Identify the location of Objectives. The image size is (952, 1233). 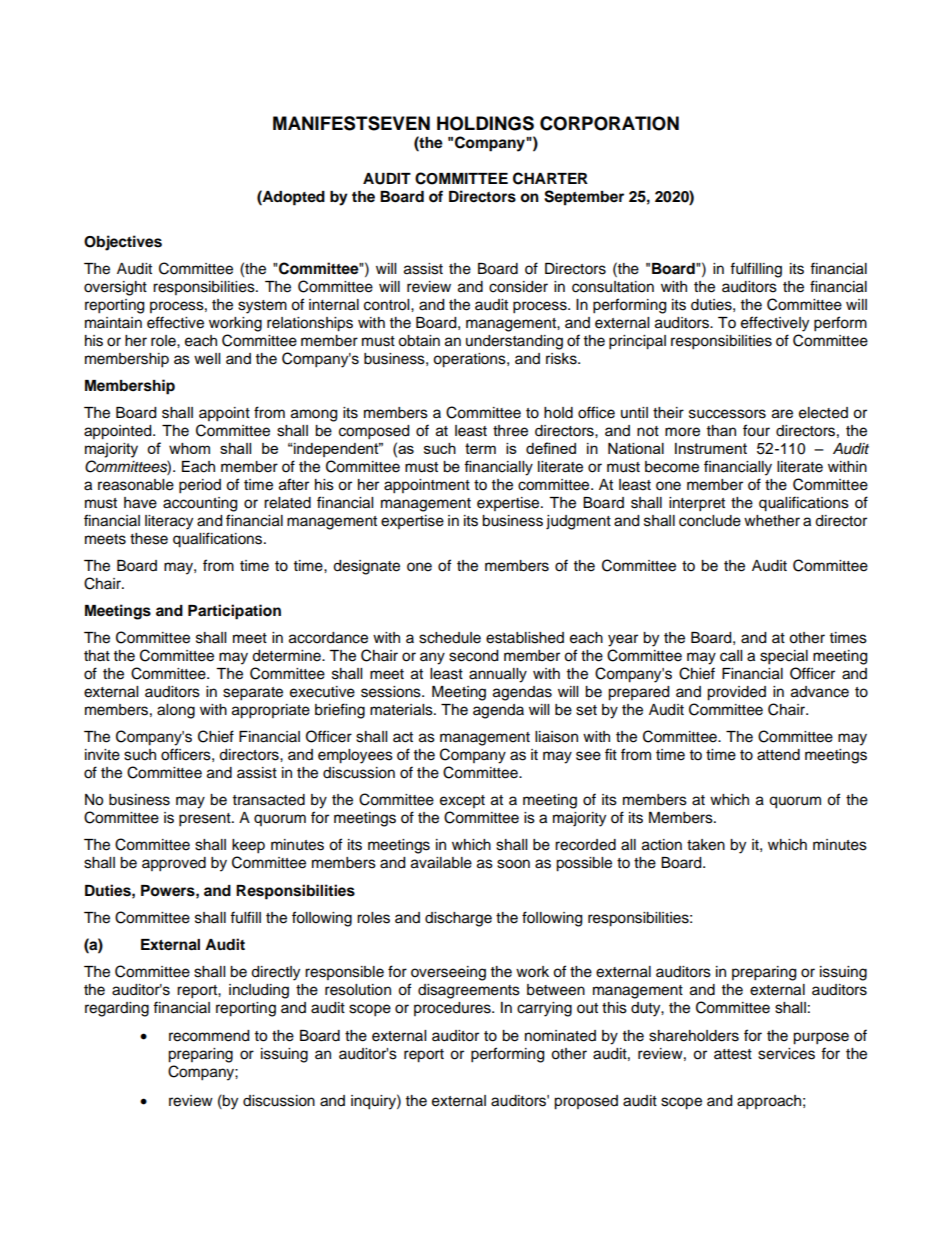
(123, 243).
